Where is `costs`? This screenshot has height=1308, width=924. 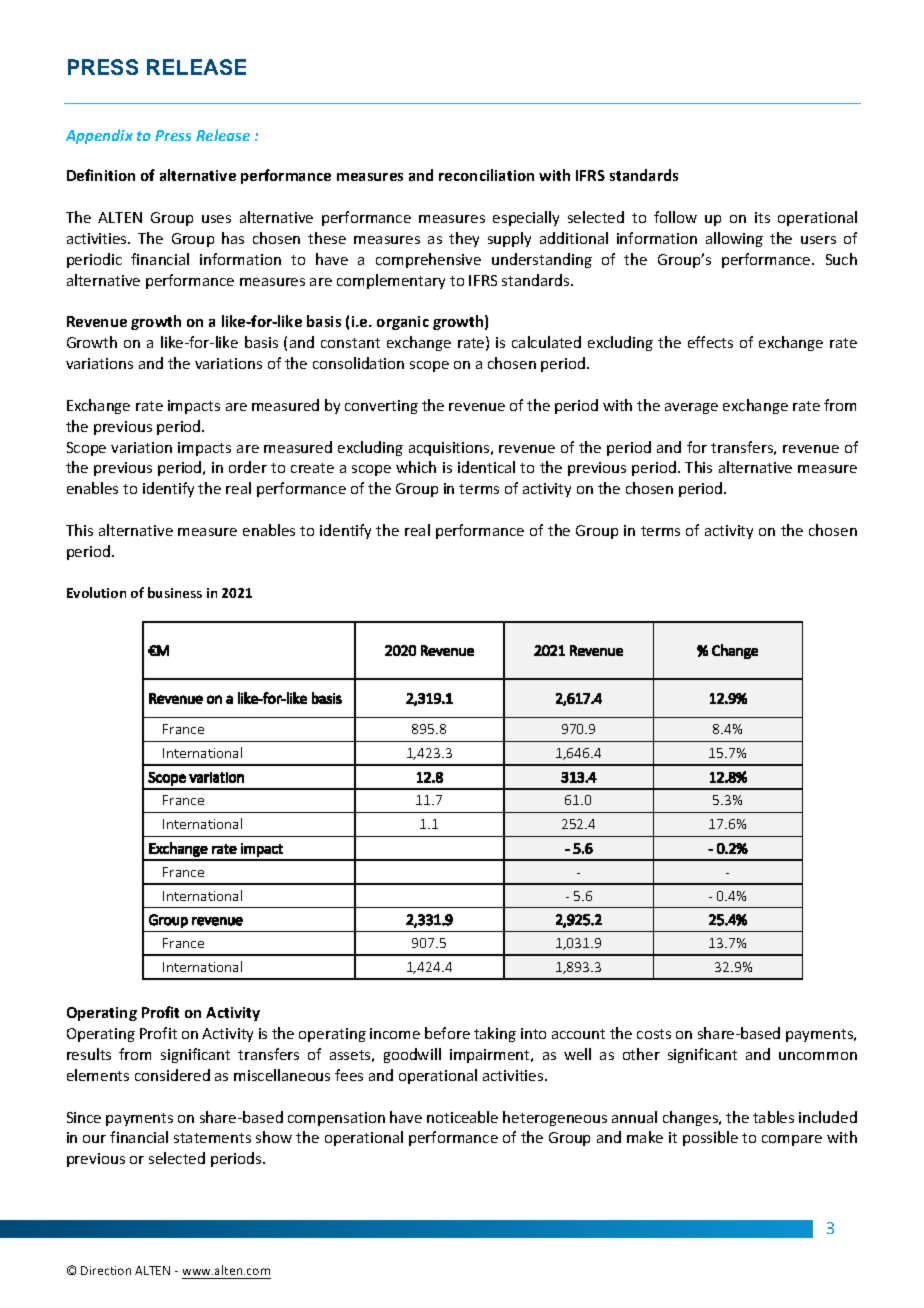
costs is located at coordinates (654, 1034).
